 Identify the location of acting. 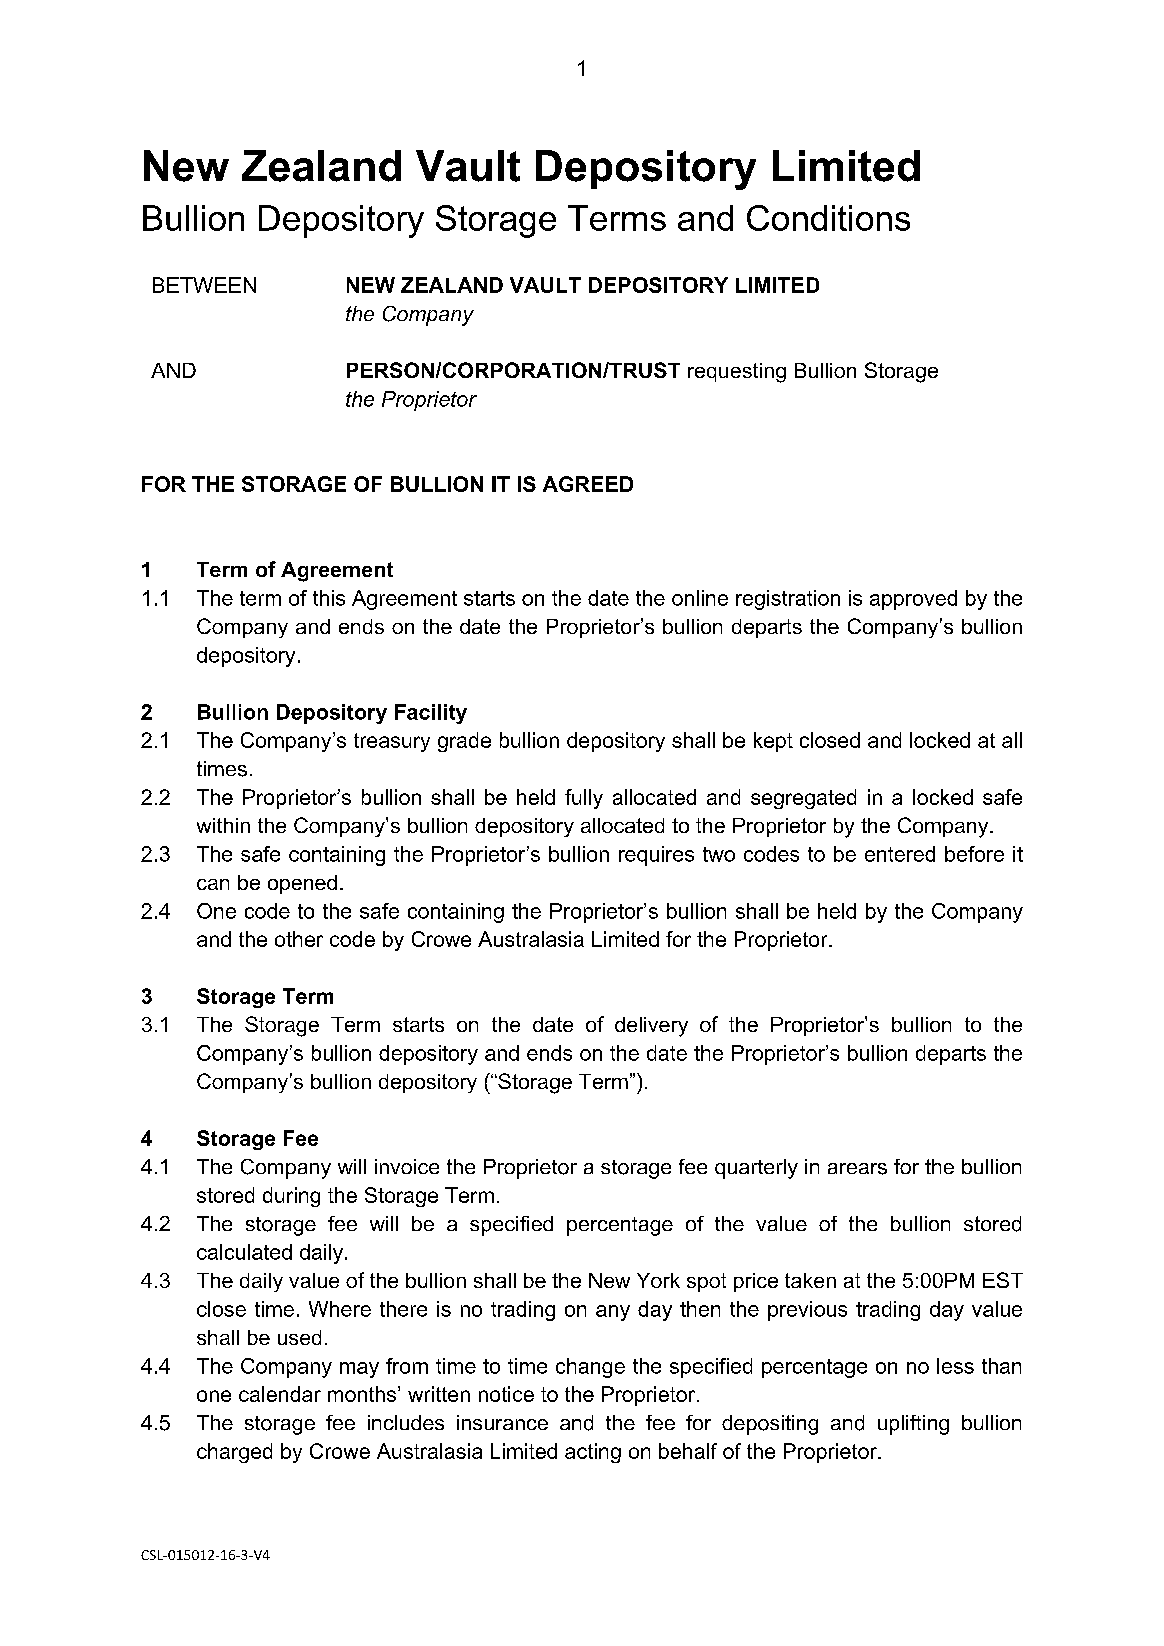
(593, 1453).
